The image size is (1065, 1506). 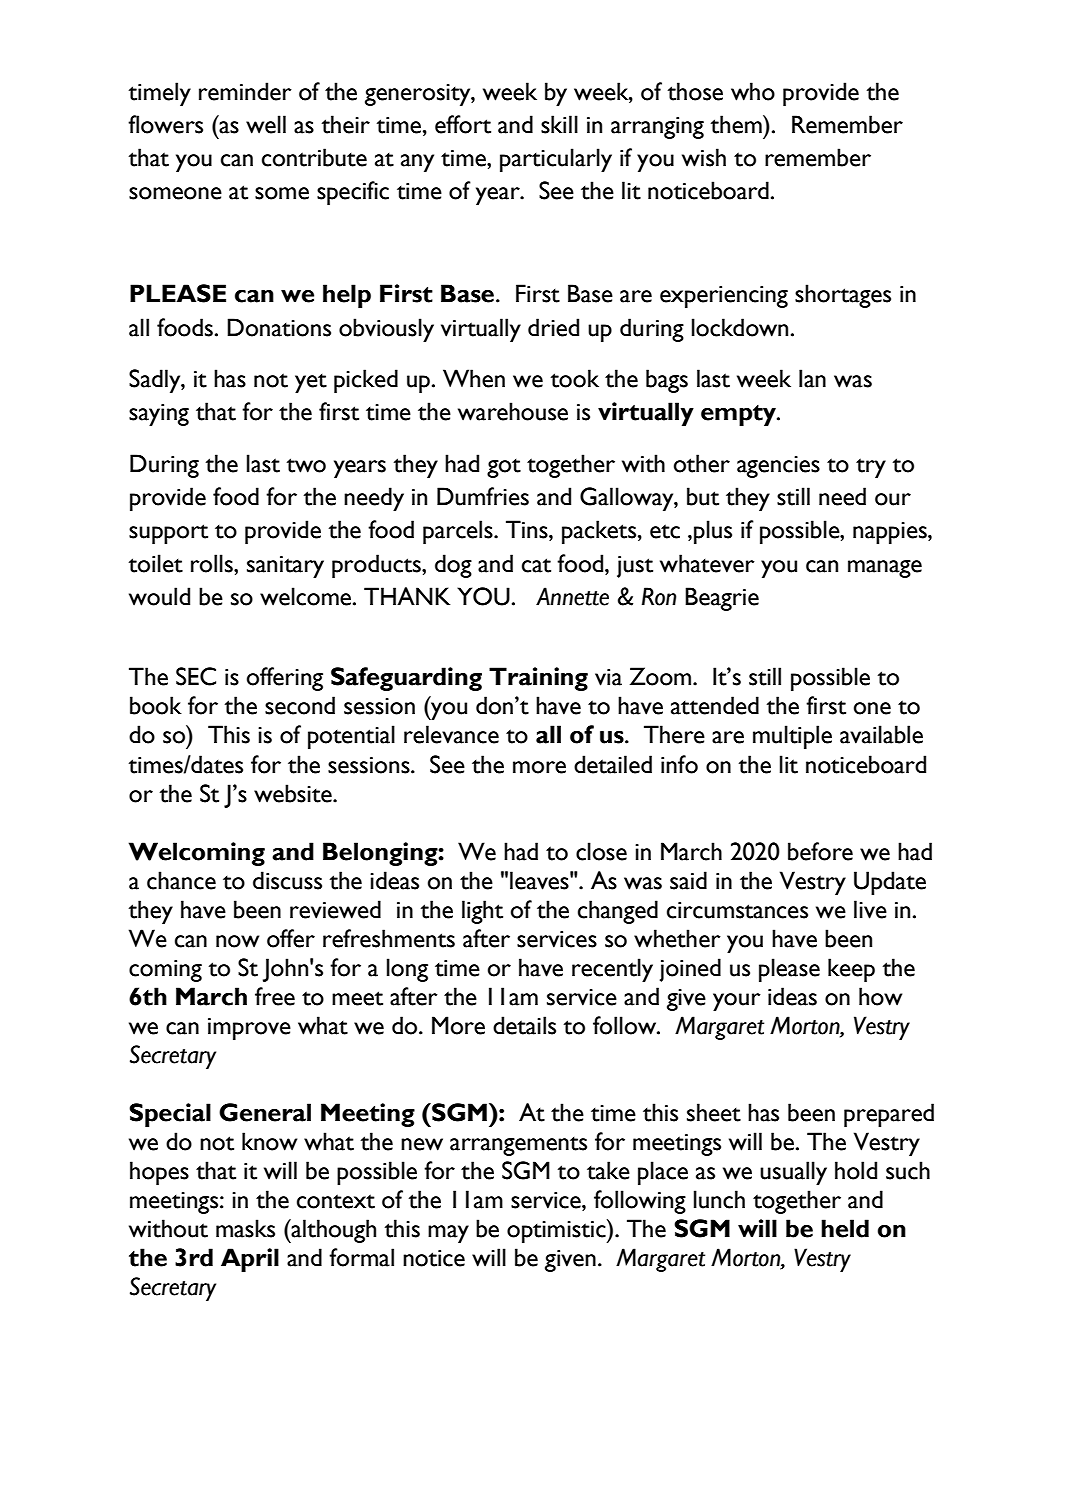 I want to click on masks, so click(x=245, y=1228).
